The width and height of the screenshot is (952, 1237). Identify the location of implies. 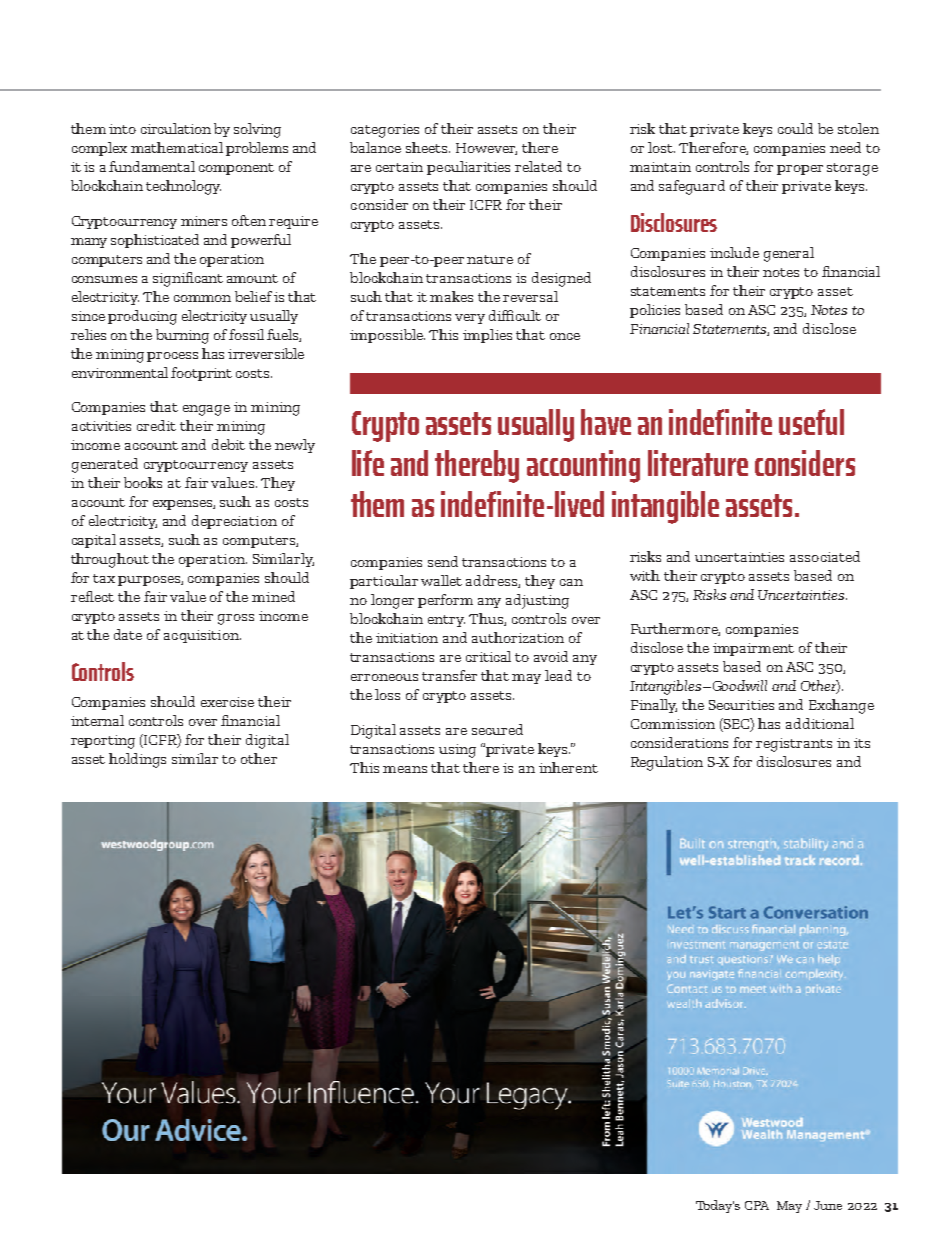
(487, 336).
